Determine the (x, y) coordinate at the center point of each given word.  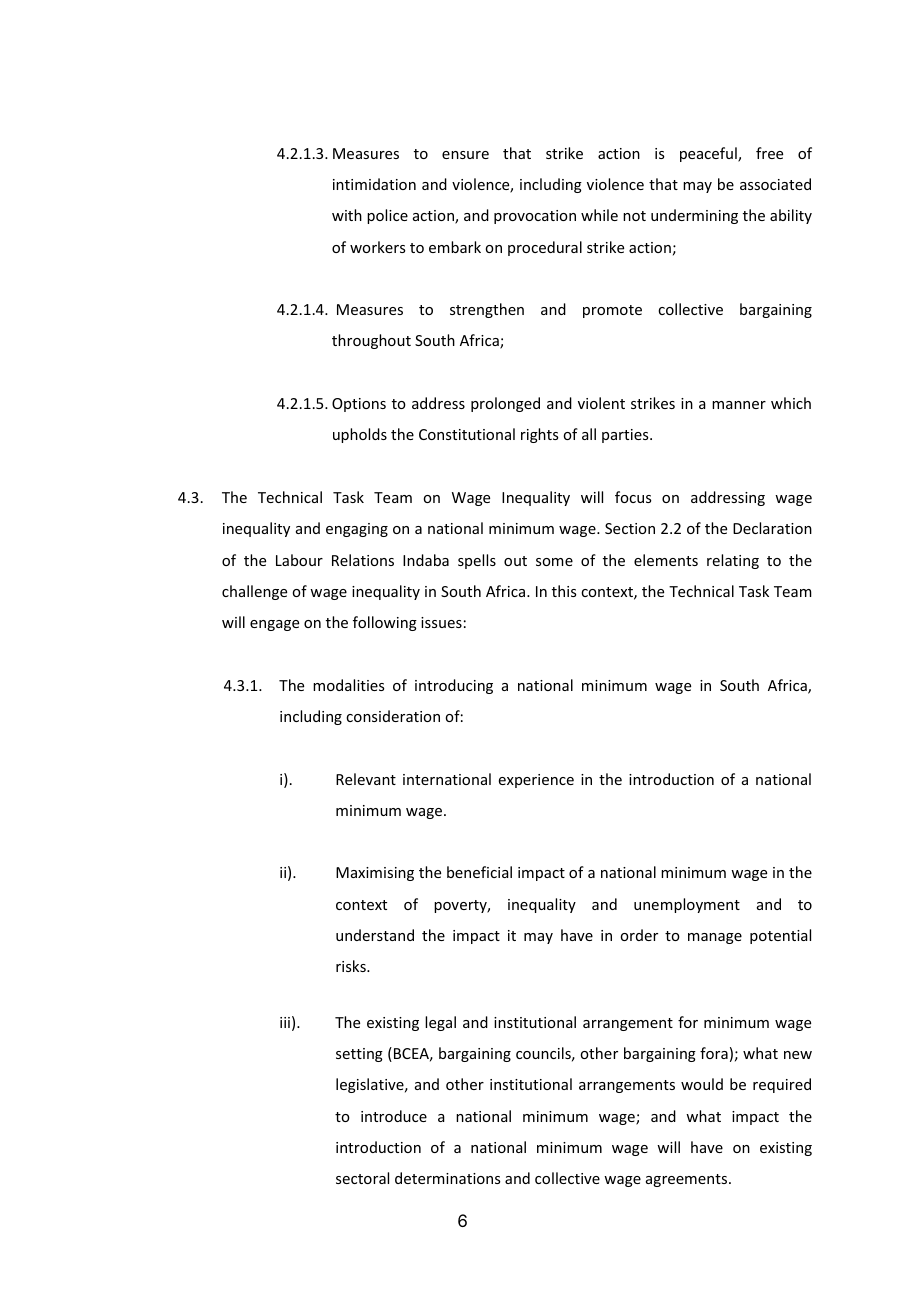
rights (539, 435)
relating (733, 561)
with (347, 215)
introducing (454, 686)
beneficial (479, 872)
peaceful (709, 154)
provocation (535, 217)
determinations (447, 1178)
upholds (360, 435)
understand (375, 935)
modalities (348, 685)
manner (739, 405)
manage (715, 938)
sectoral (362, 1178)
